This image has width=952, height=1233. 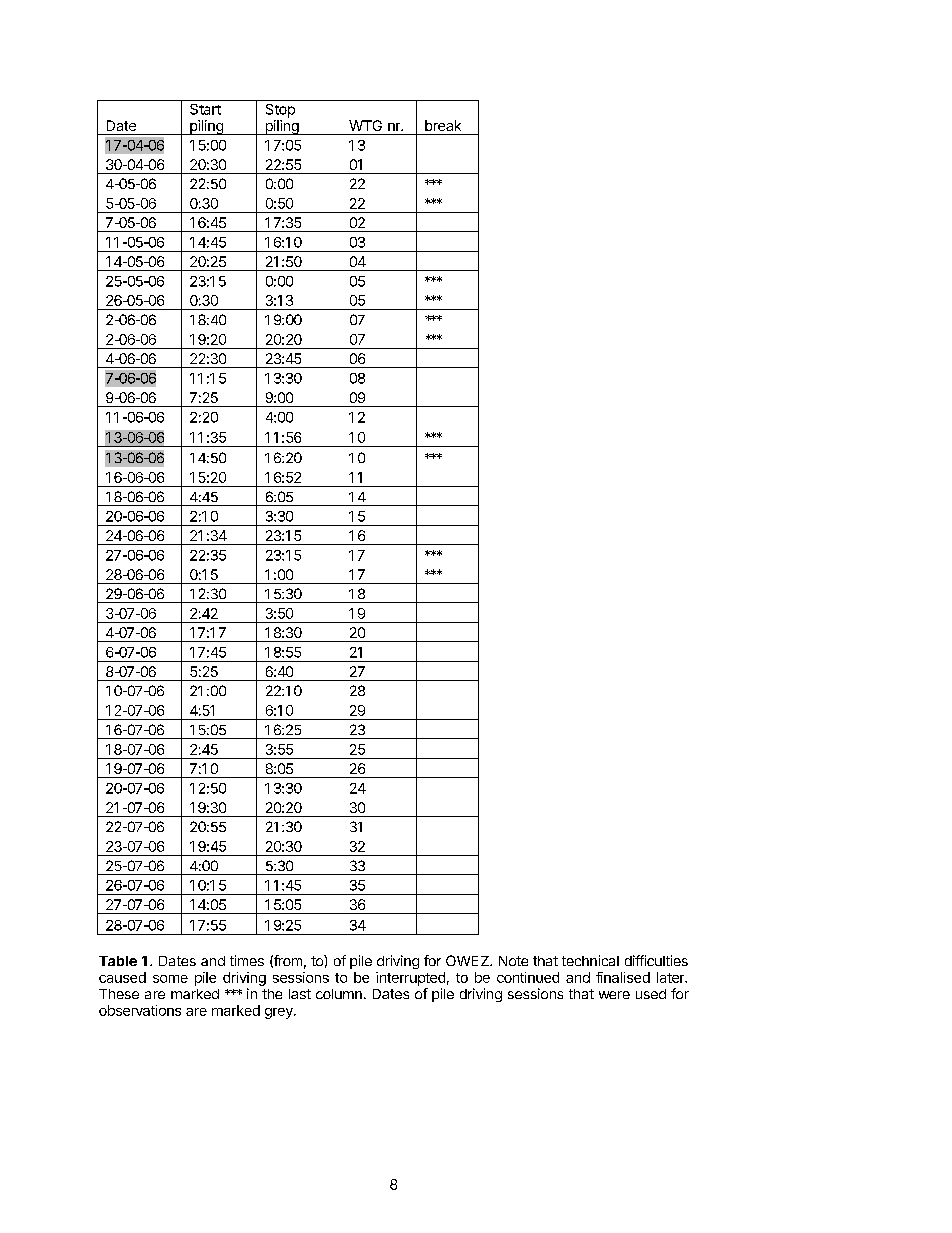 I want to click on continued, so click(x=528, y=977).
